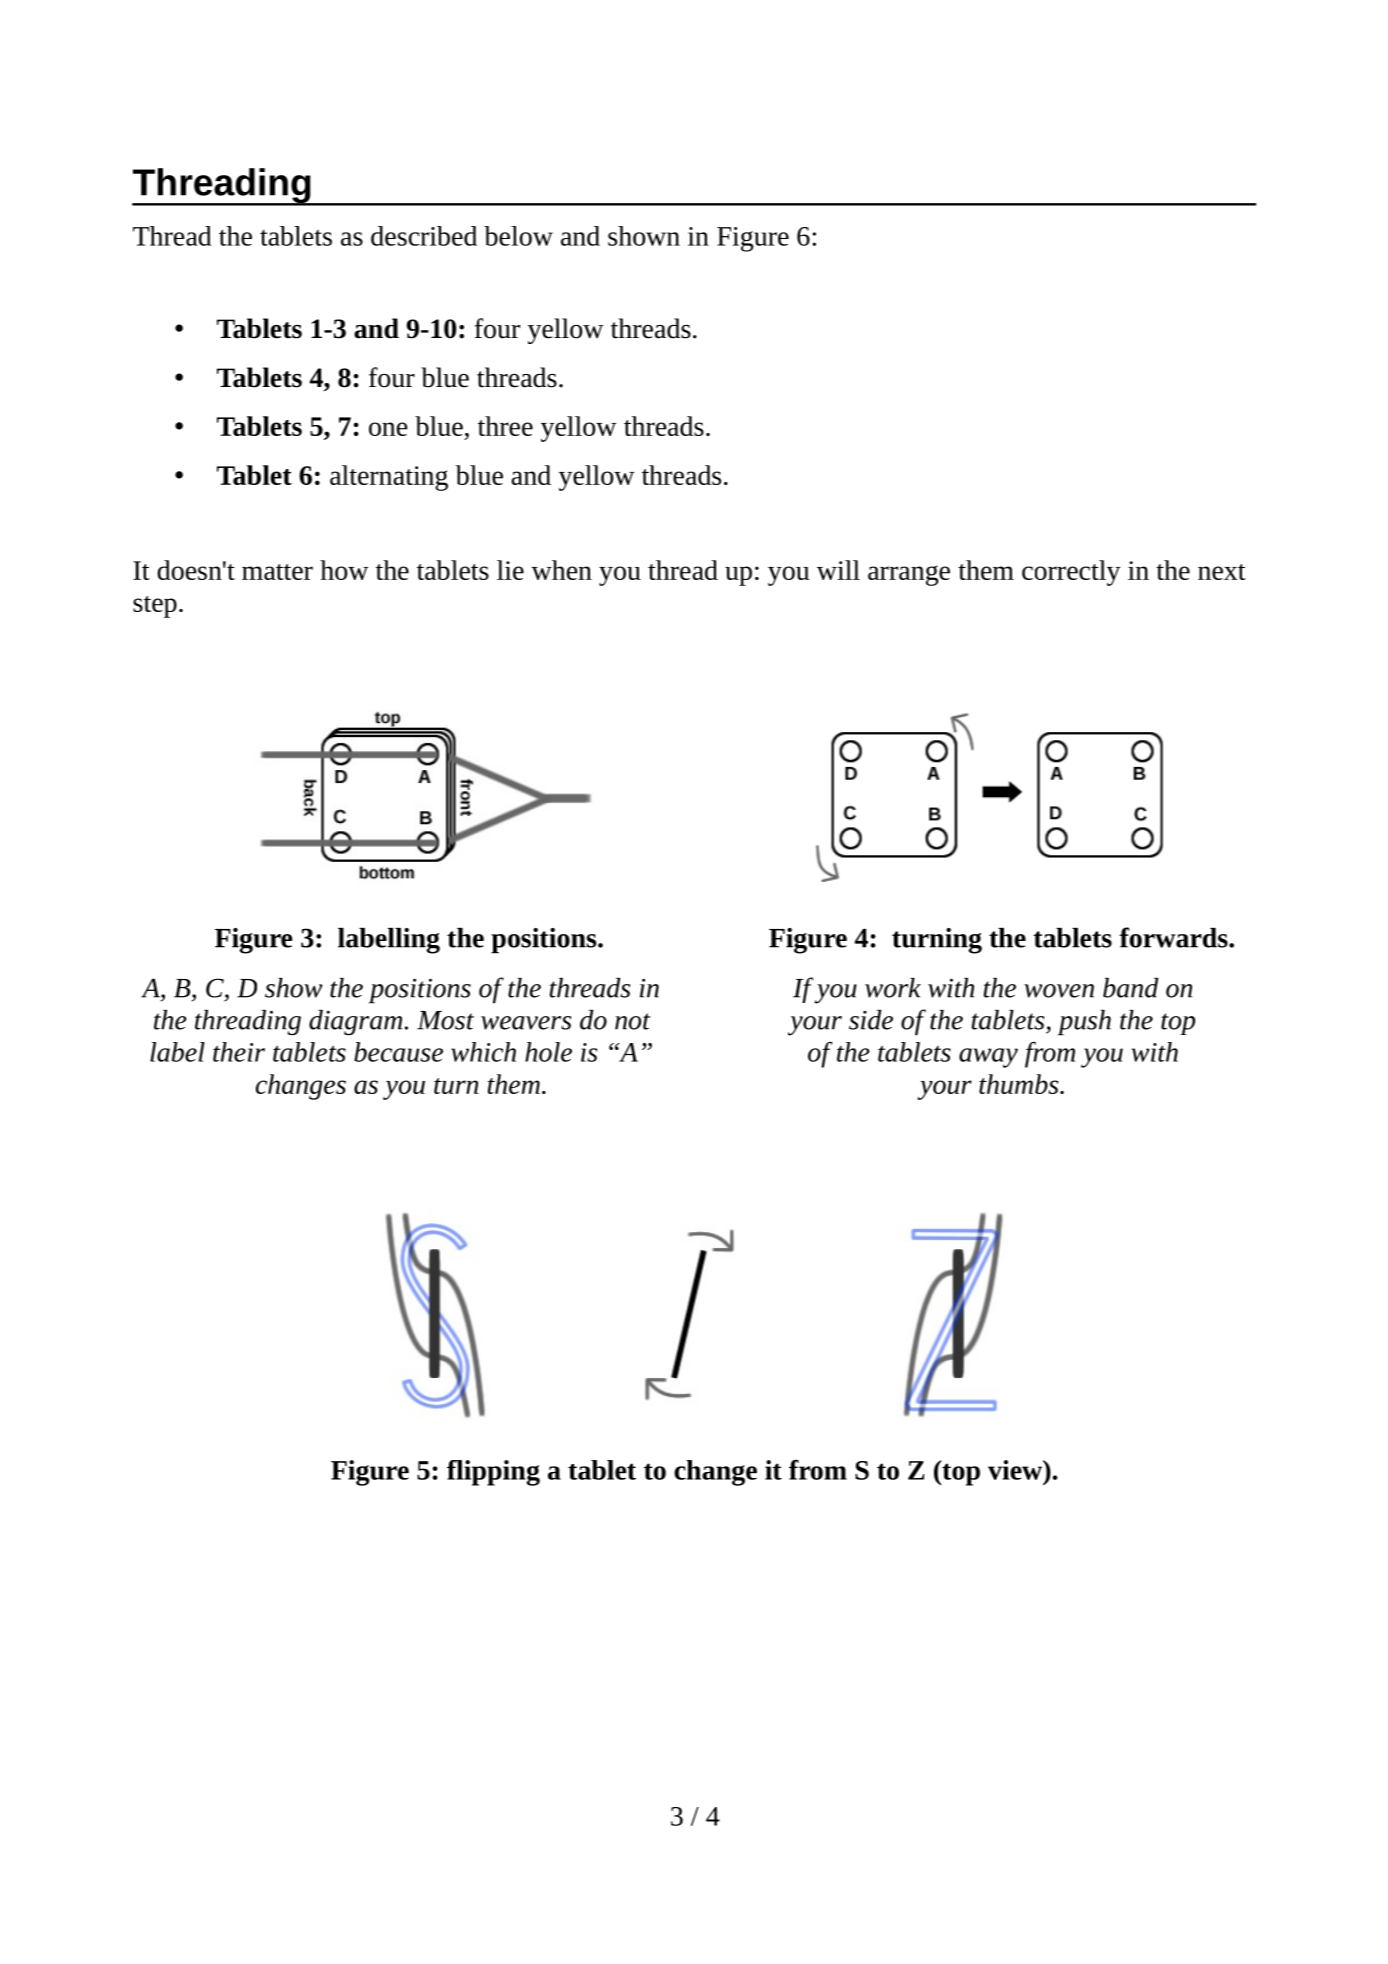 The height and width of the page is (1964, 1388). Describe the element at coordinates (493, 1473) in the page. I see `flipping` at that location.
